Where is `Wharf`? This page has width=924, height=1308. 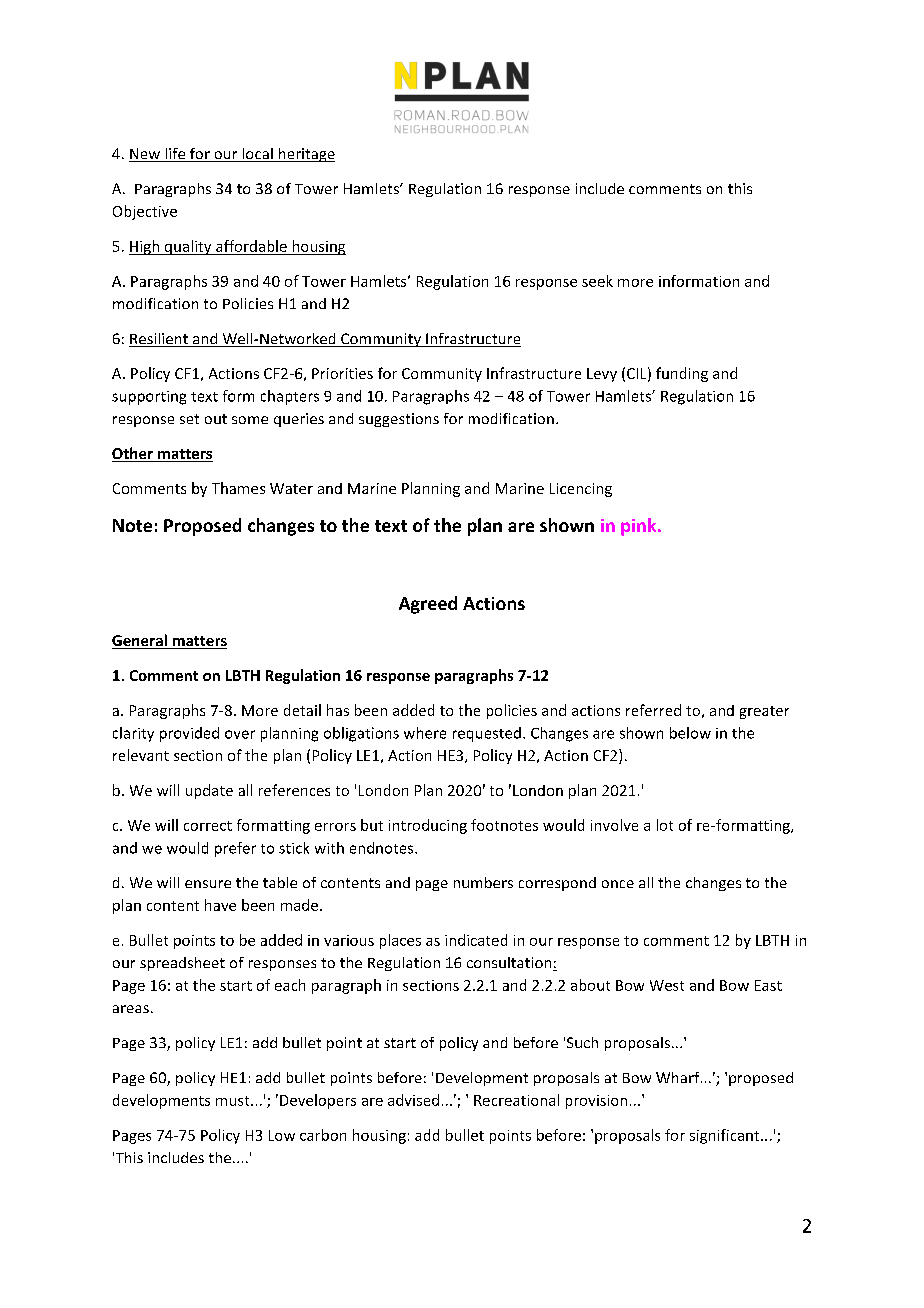
Wharf is located at coordinates (679, 1077).
